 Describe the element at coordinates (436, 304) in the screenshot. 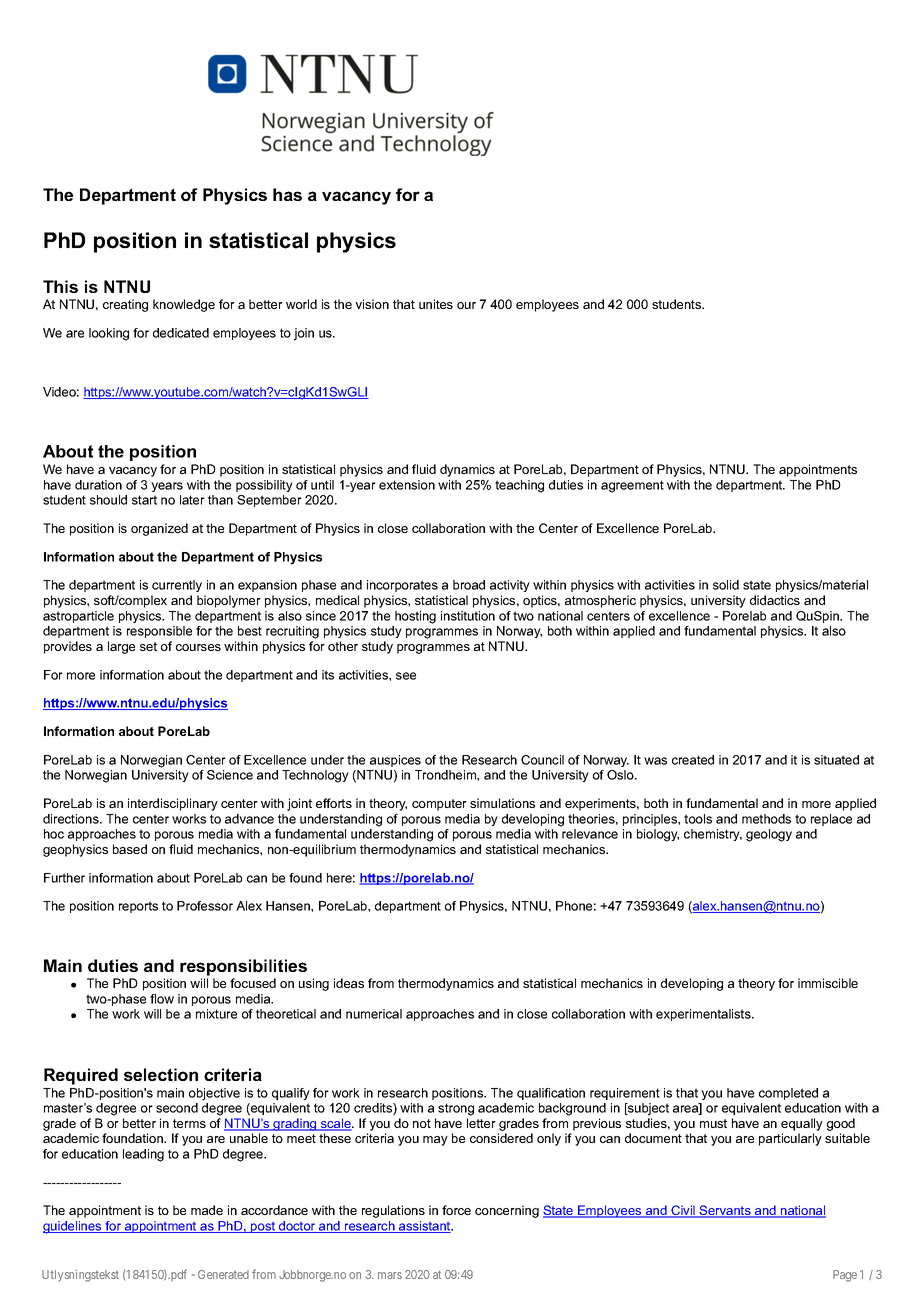

I see `unites` at that location.
